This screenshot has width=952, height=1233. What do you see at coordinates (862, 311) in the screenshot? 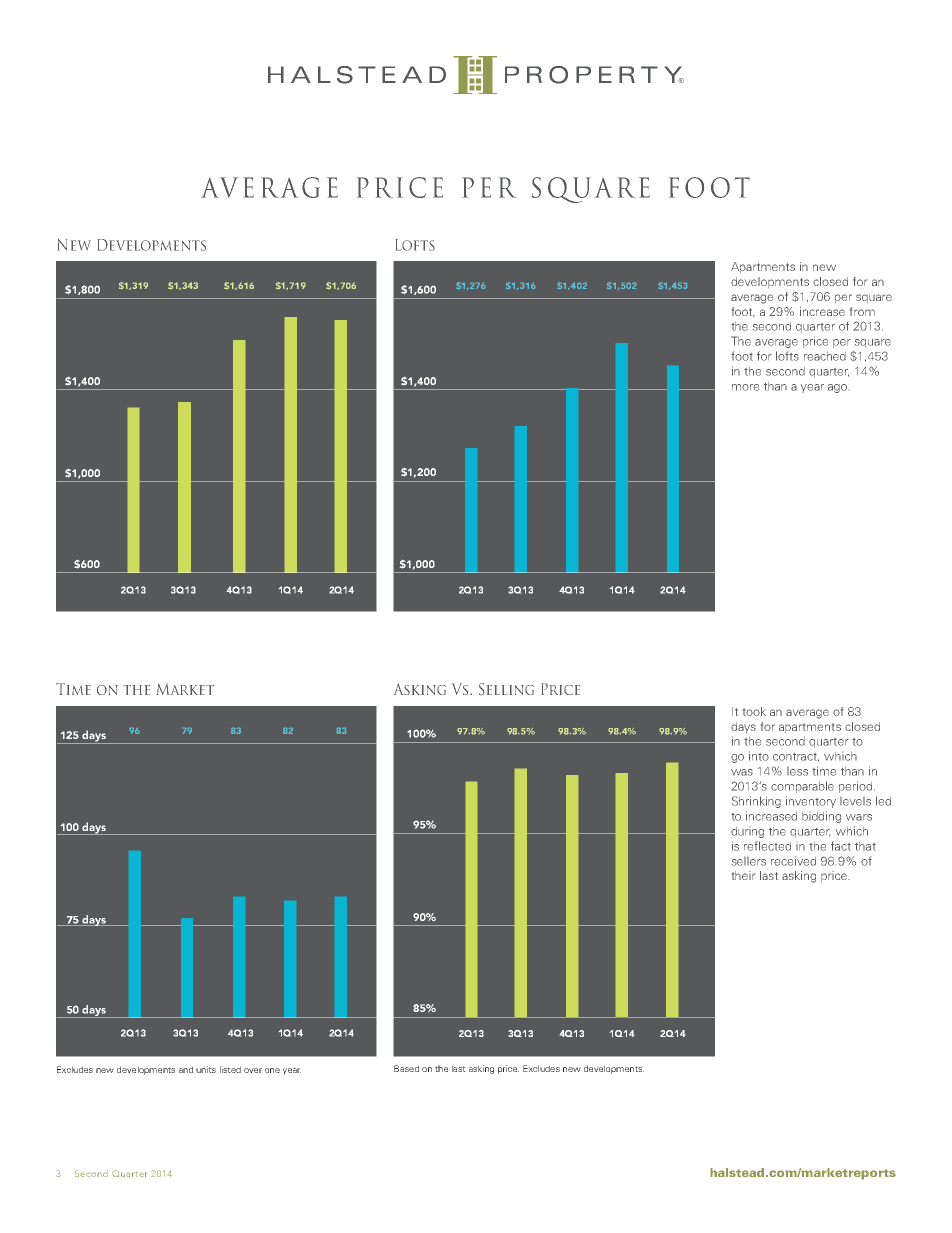
I see `from` at bounding box center [862, 311].
